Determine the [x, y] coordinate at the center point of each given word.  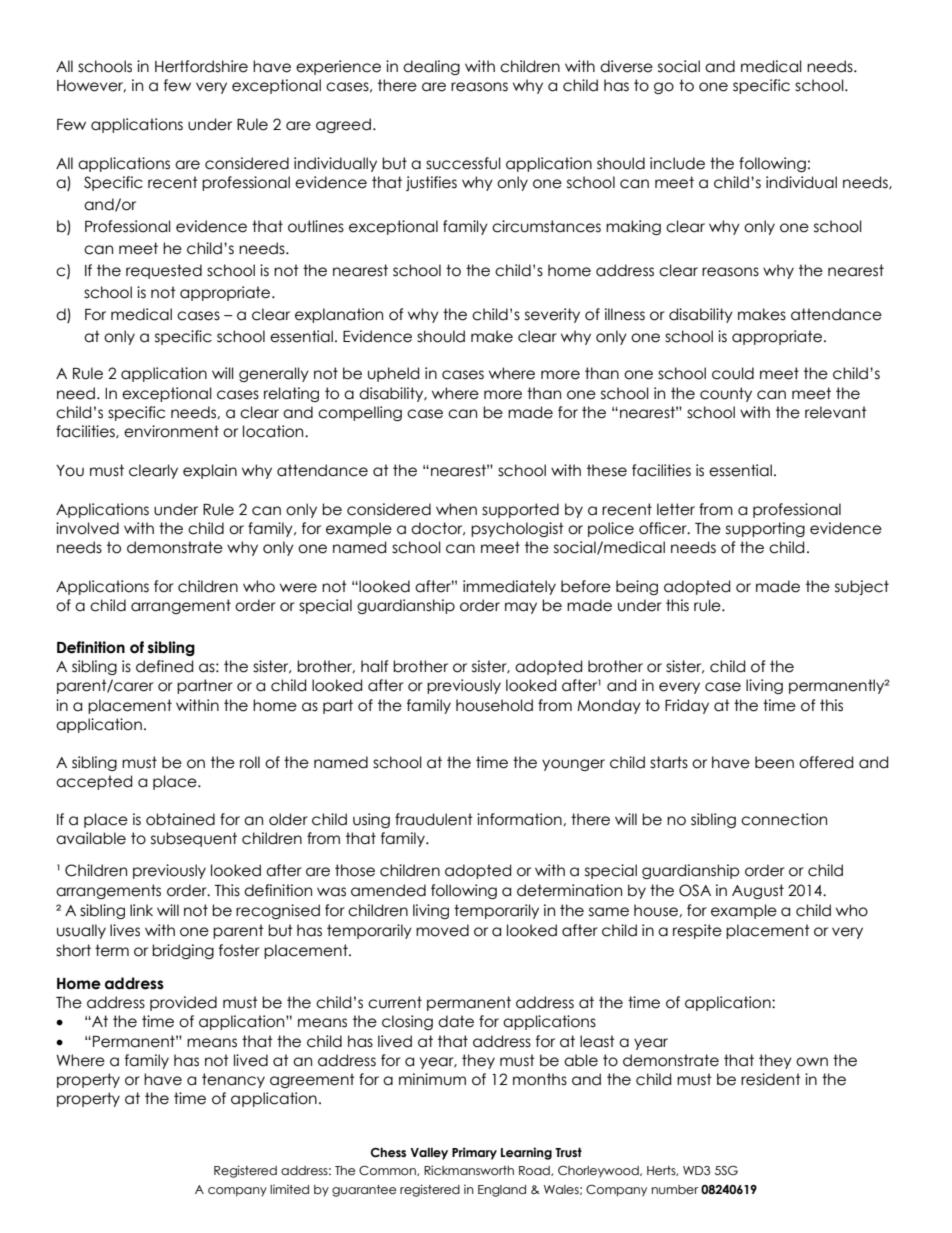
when [456, 509]
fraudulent [434, 819]
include [677, 163]
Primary [474, 1153]
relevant [836, 412]
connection [784, 819]
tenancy [233, 1080]
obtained [180, 819]
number [675, 1189]
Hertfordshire [201, 66]
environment [171, 431]
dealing [431, 67]
